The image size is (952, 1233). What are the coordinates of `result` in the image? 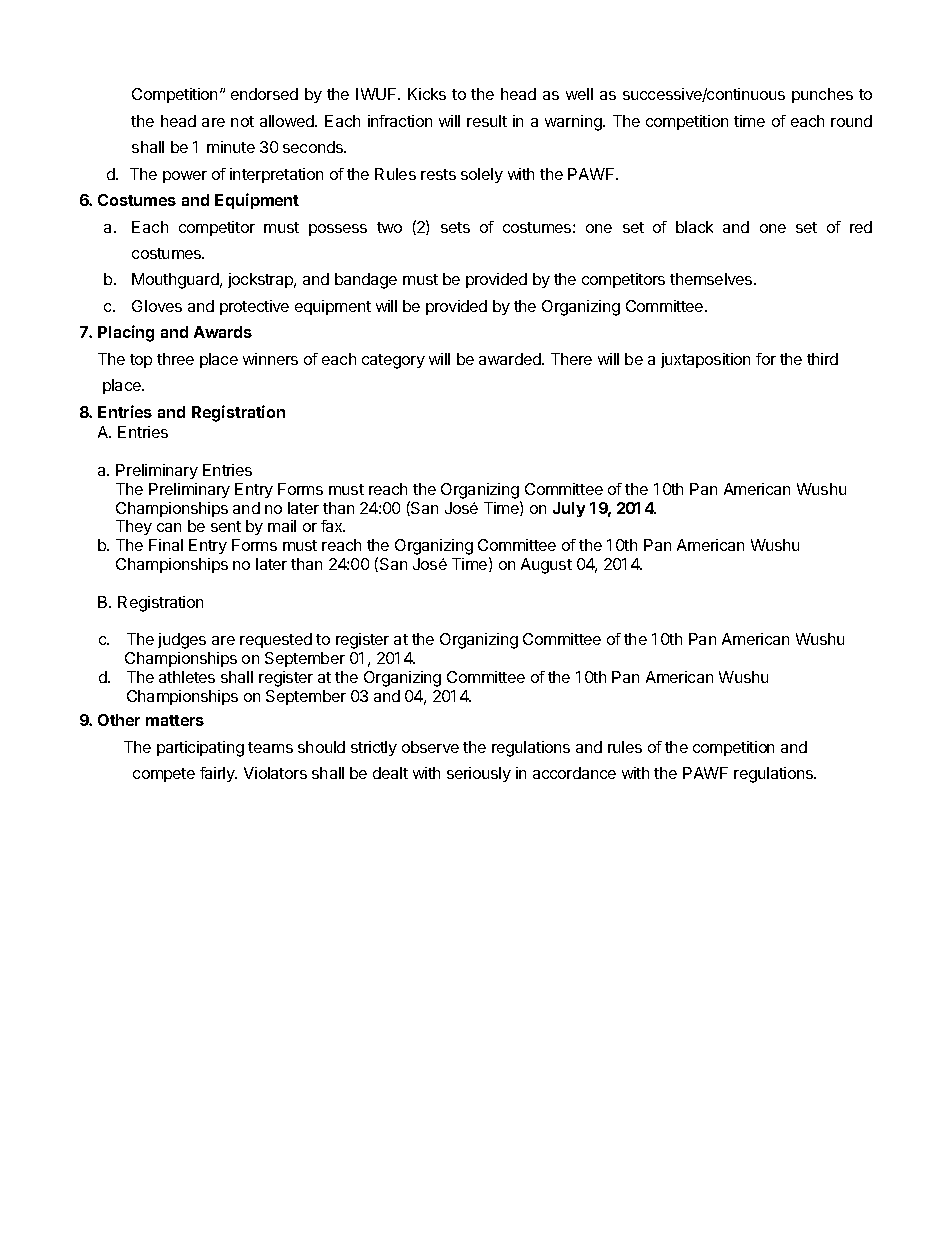 It's located at (487, 121).
